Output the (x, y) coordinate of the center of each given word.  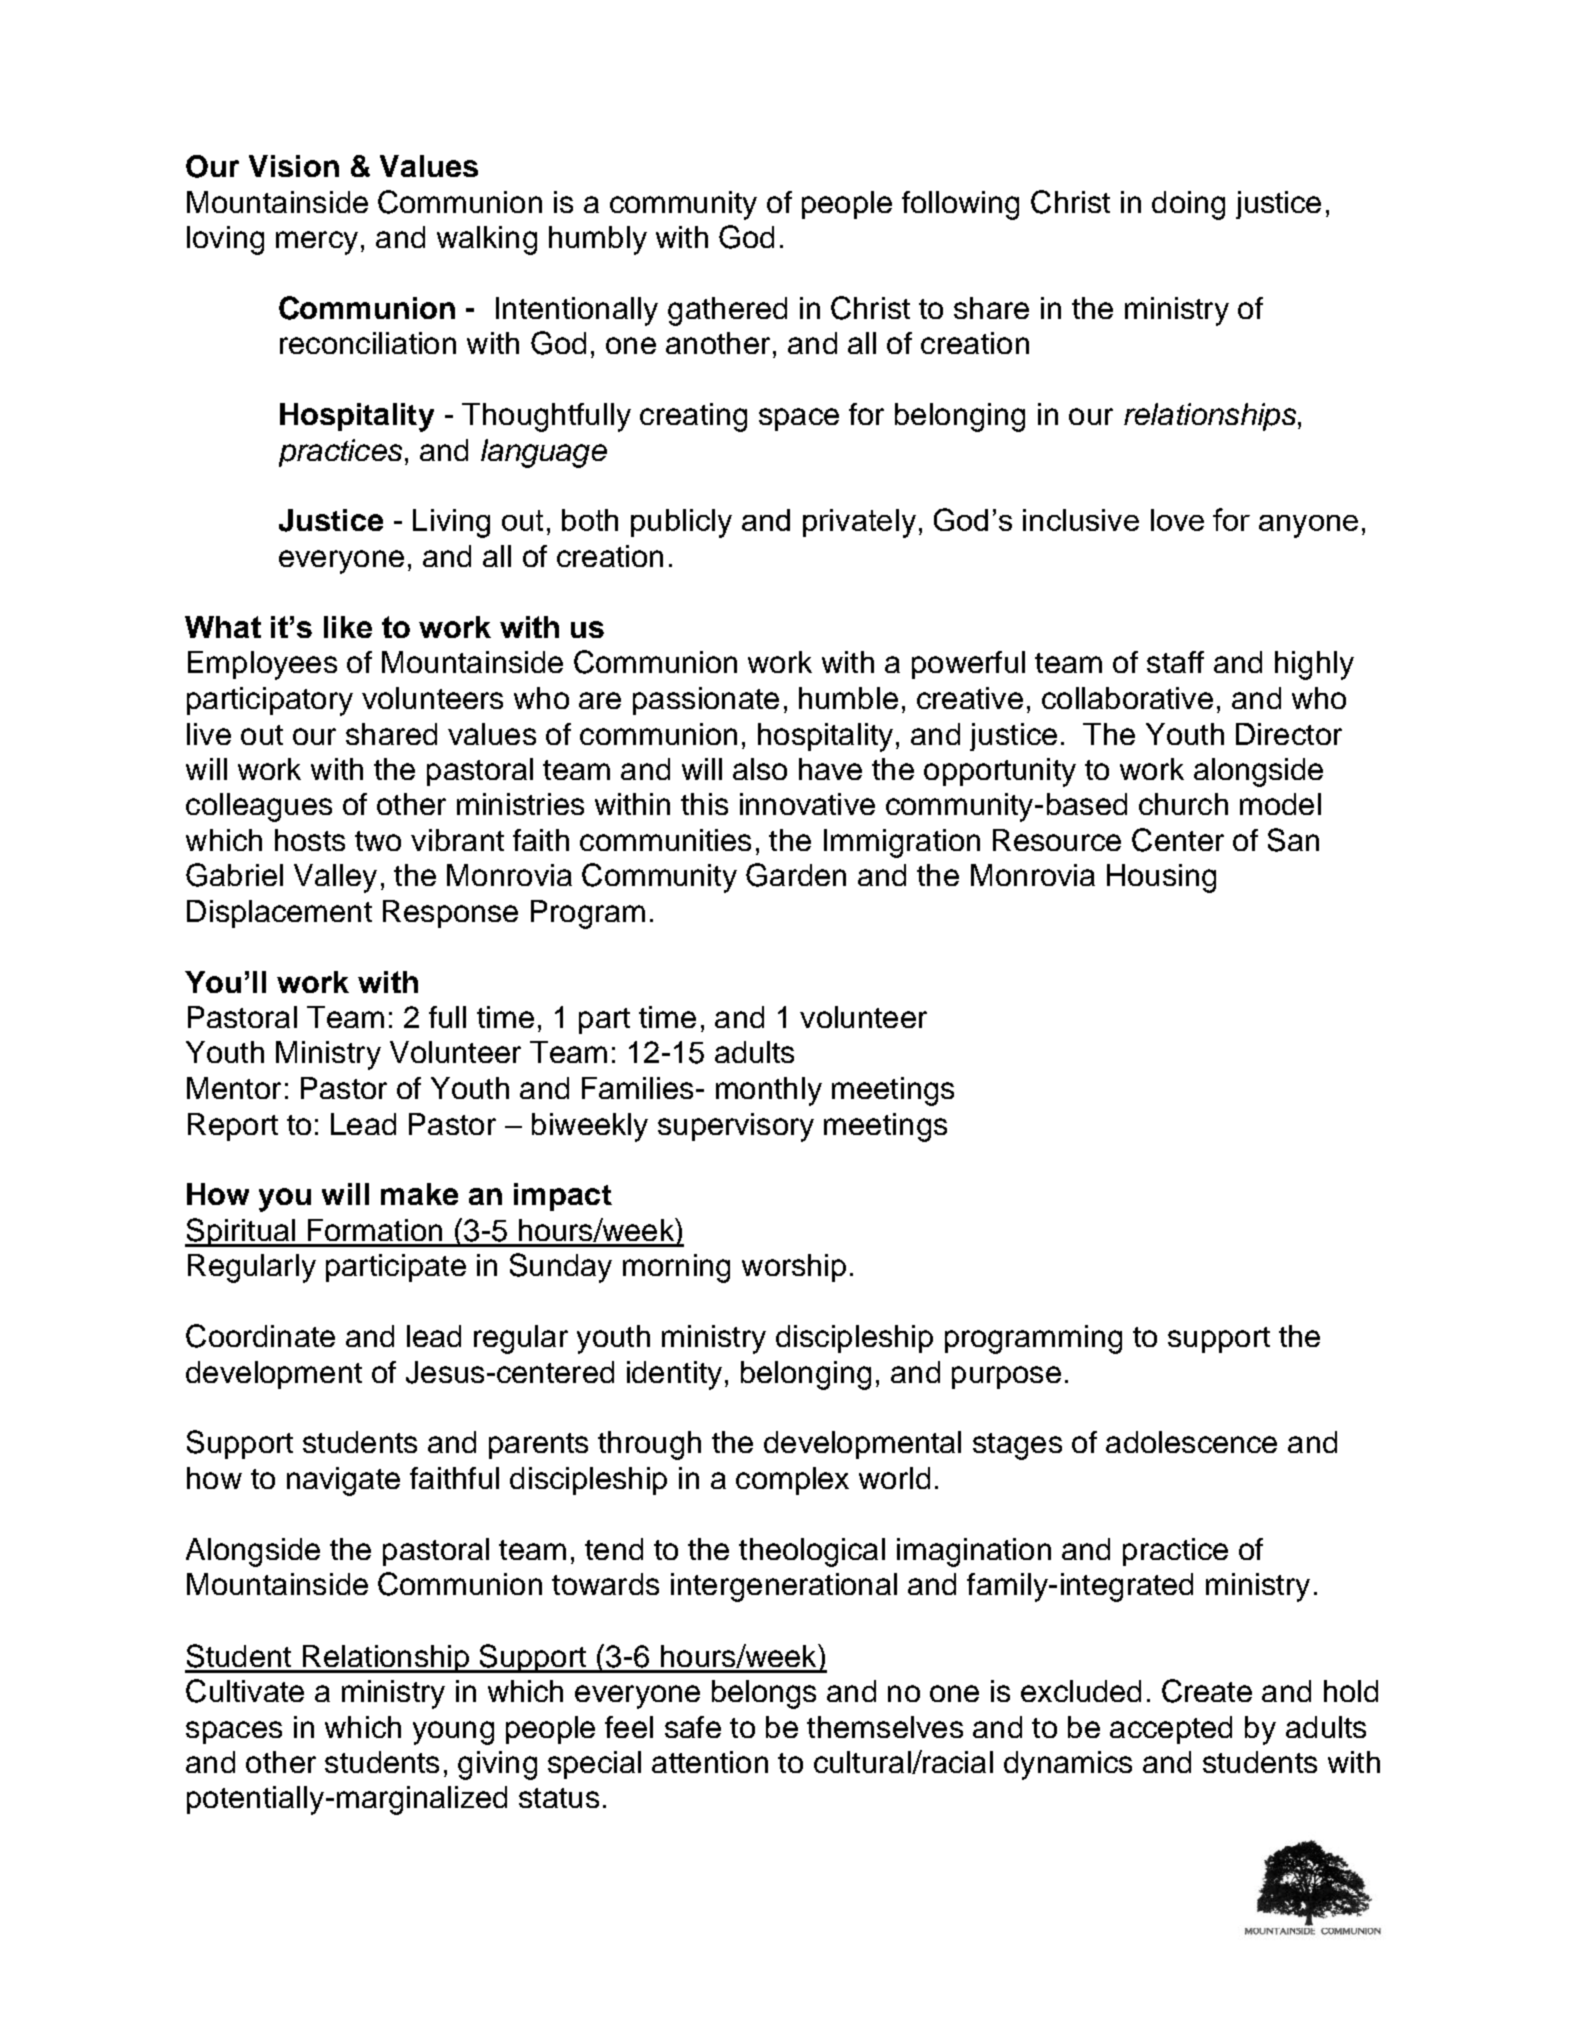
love (1177, 520)
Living (451, 523)
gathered (727, 311)
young (453, 1733)
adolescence (1191, 1442)
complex (792, 1481)
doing (1188, 205)
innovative (807, 804)
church (1183, 804)
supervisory (736, 1127)
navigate (343, 1481)
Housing (1161, 878)
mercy (317, 243)
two (378, 841)
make (419, 1194)
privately (859, 523)
